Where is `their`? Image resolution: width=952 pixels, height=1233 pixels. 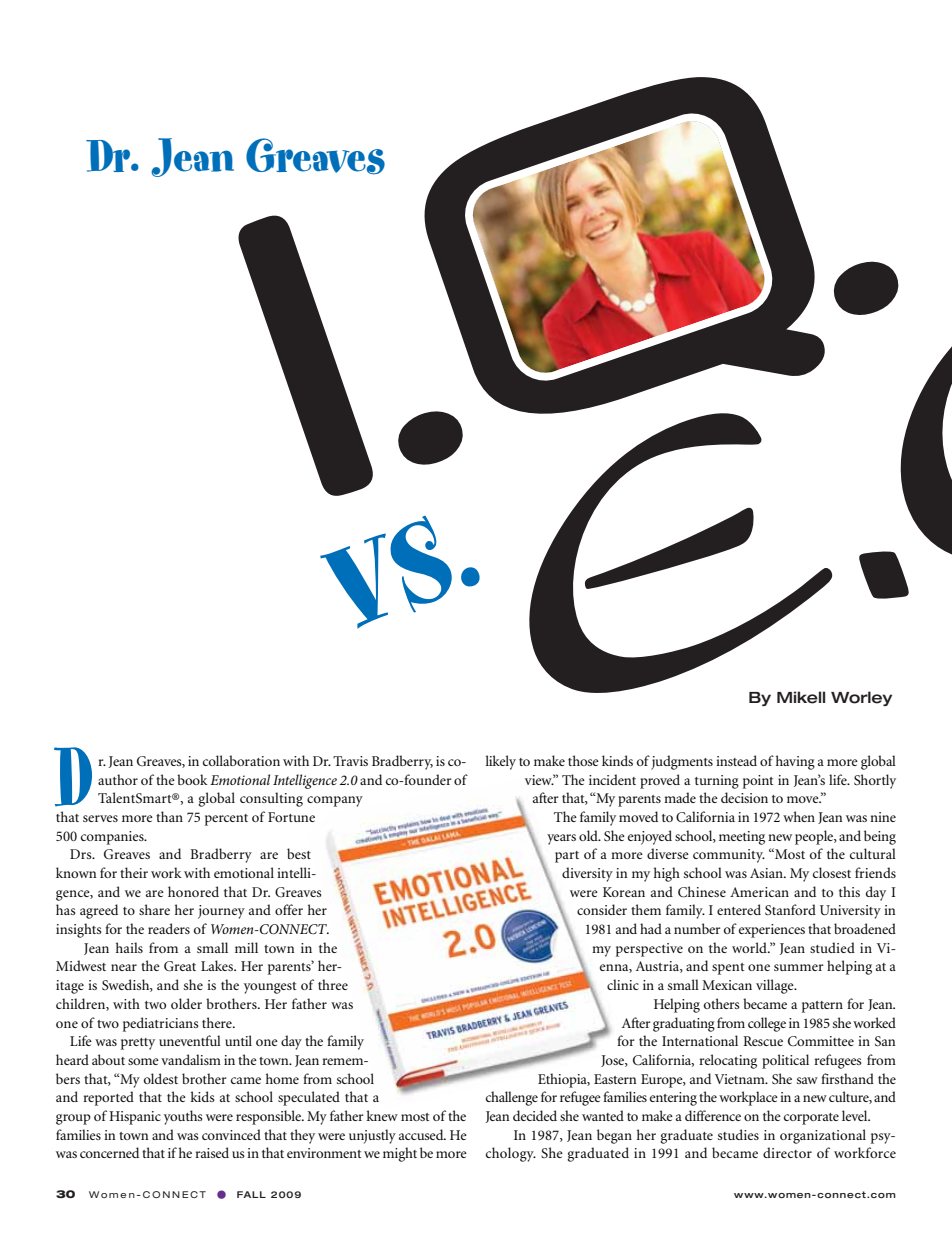
their is located at coordinates (134, 872).
